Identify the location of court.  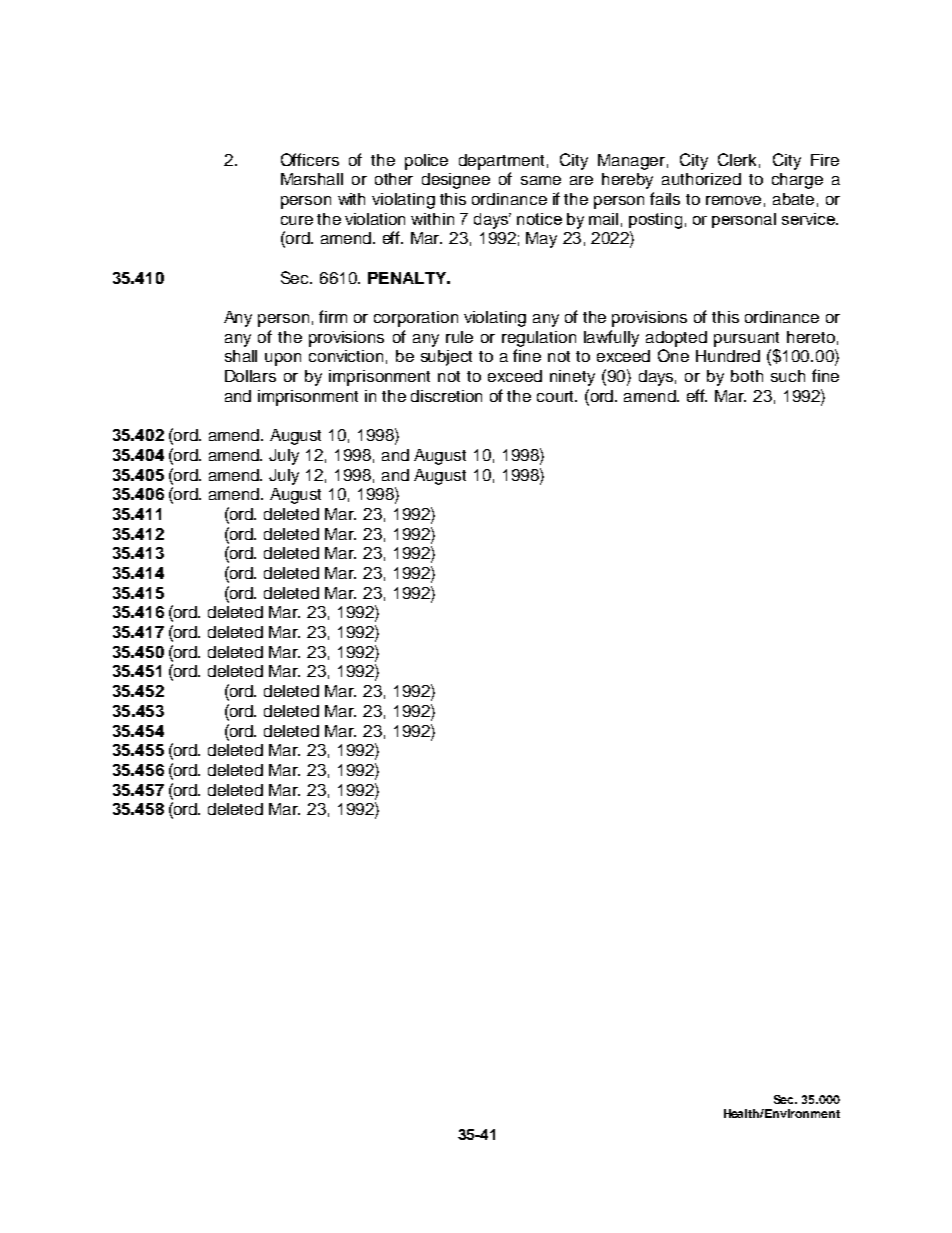
(557, 396).
